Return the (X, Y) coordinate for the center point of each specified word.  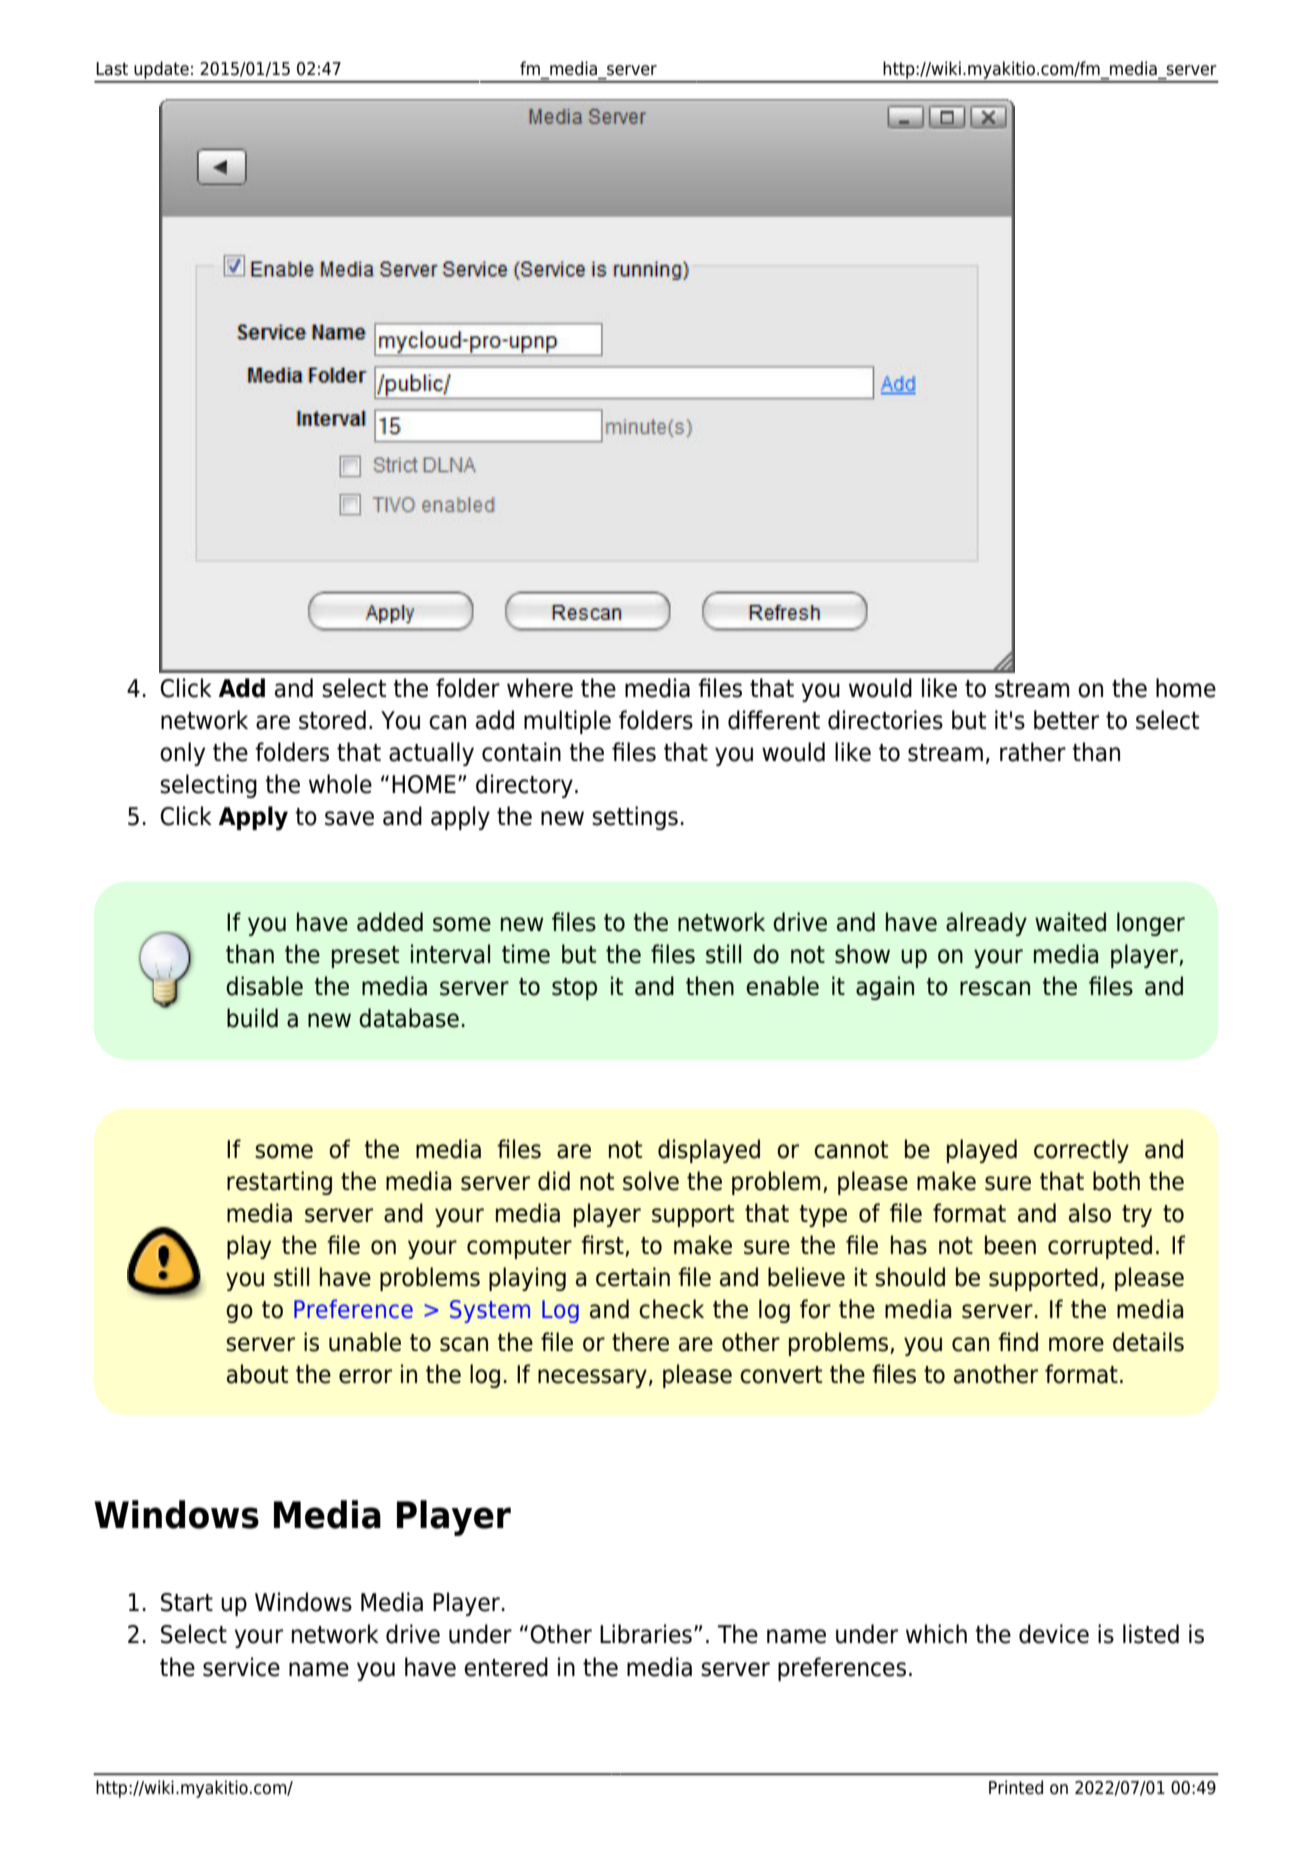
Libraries (646, 1634)
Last (112, 69)
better (1066, 720)
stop (574, 989)
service (241, 1667)
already (986, 924)
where (540, 688)
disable (264, 986)
